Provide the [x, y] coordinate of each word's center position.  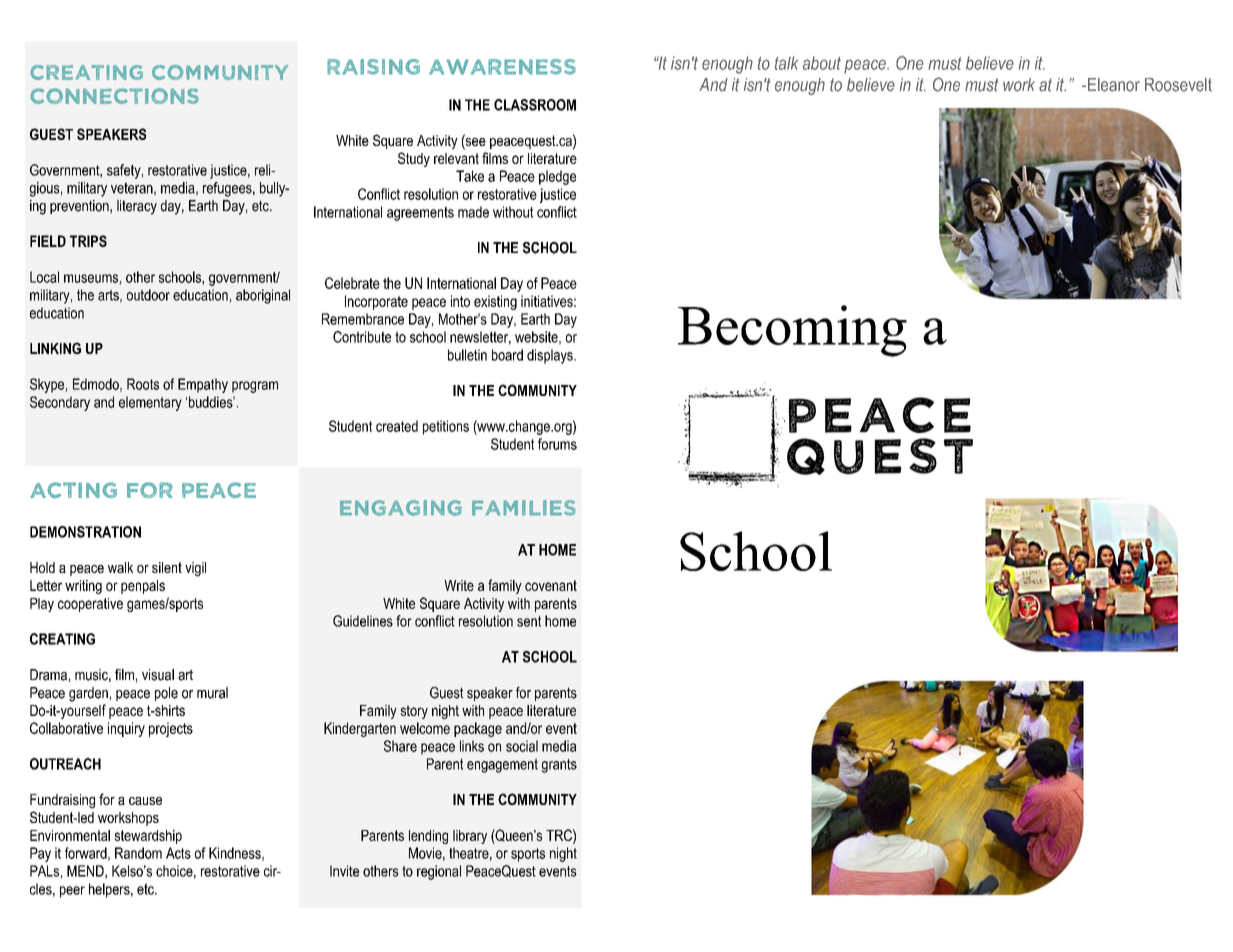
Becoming [792, 331]
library [470, 837]
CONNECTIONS [114, 96]
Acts [178, 853]
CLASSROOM [535, 105]
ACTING [73, 490]
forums [557, 444]
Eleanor [1112, 85]
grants [559, 766]
